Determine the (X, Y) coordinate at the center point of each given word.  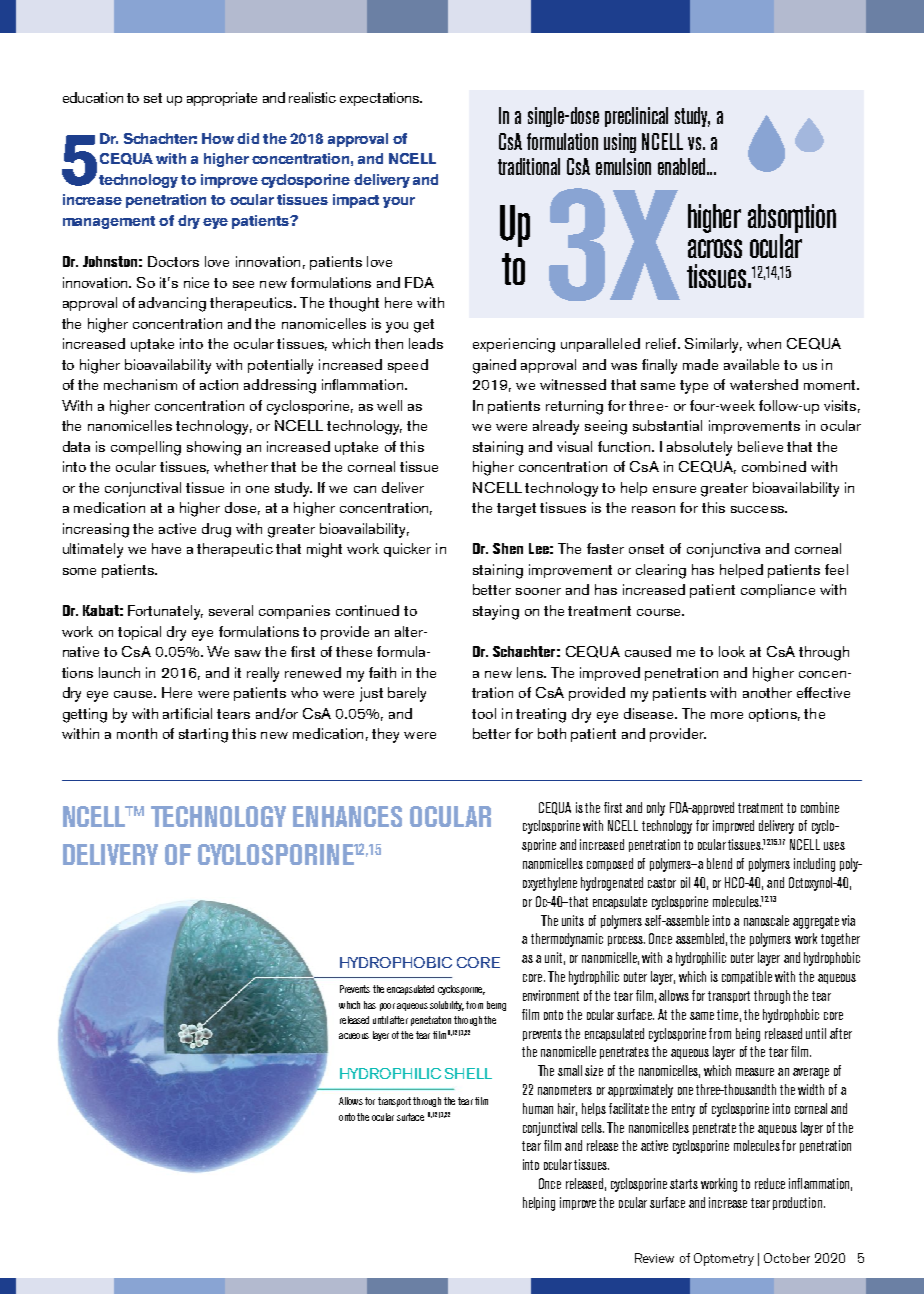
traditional (529, 166)
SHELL (468, 1073)
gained (494, 366)
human (538, 1108)
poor (387, 1007)
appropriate (222, 99)
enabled (681, 166)
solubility (447, 1006)
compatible (747, 977)
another (767, 692)
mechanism (140, 384)
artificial (187, 713)
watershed (764, 384)
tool (484, 713)
